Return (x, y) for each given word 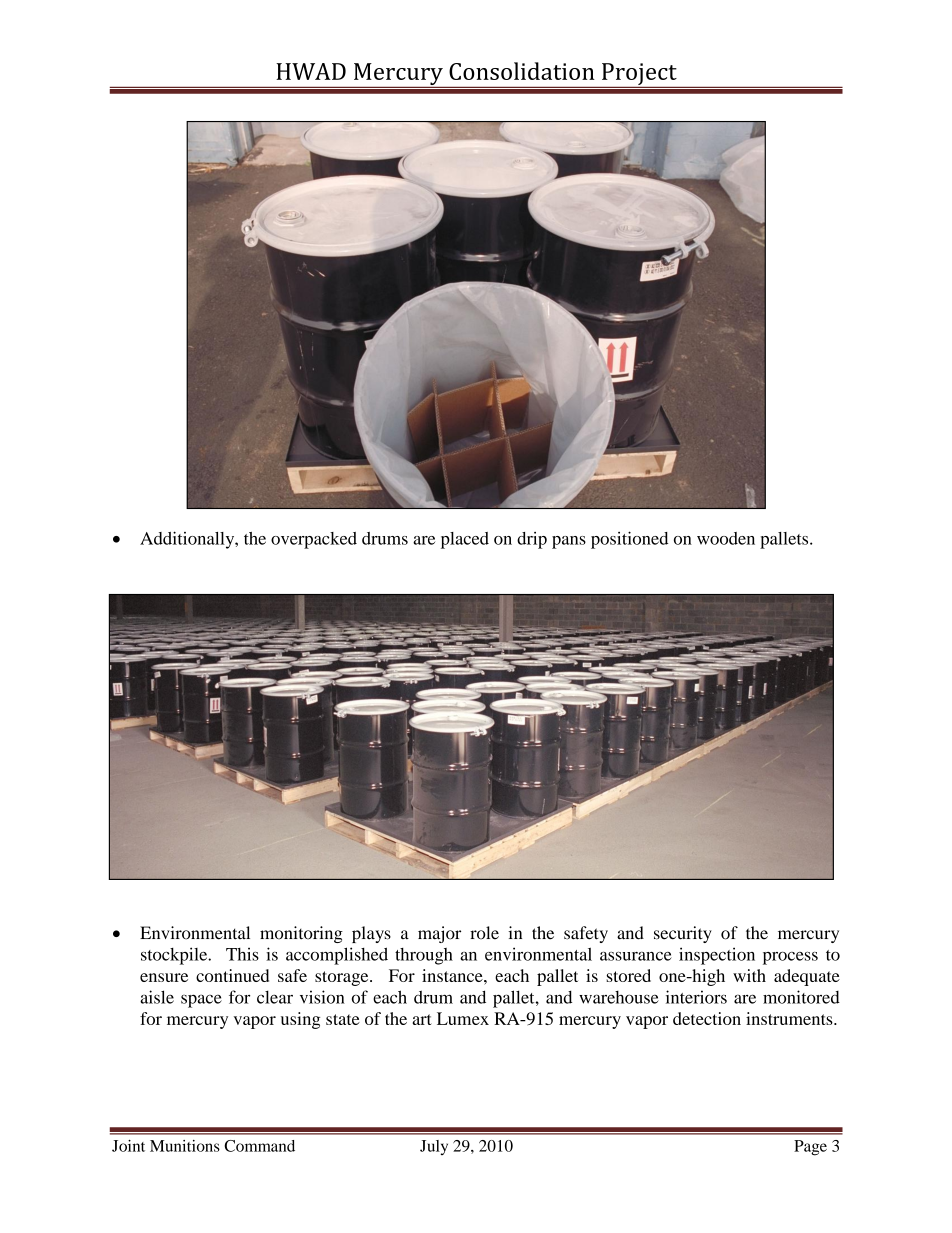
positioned (629, 540)
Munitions (185, 1146)
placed (465, 540)
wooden (726, 538)
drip (532, 540)
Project (639, 75)
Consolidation (522, 71)
